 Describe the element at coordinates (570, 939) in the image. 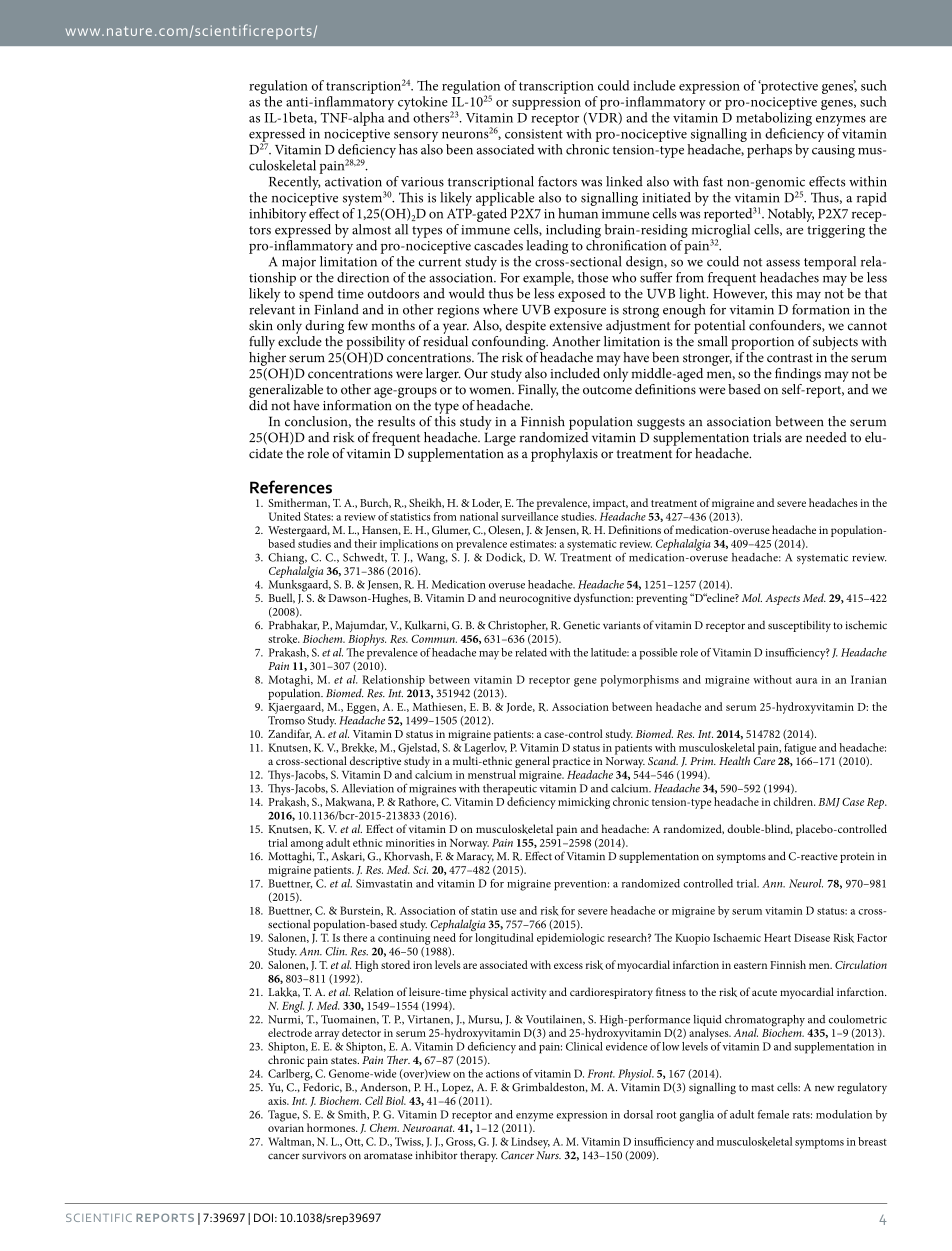

I see `epidemiologic` at that location.
